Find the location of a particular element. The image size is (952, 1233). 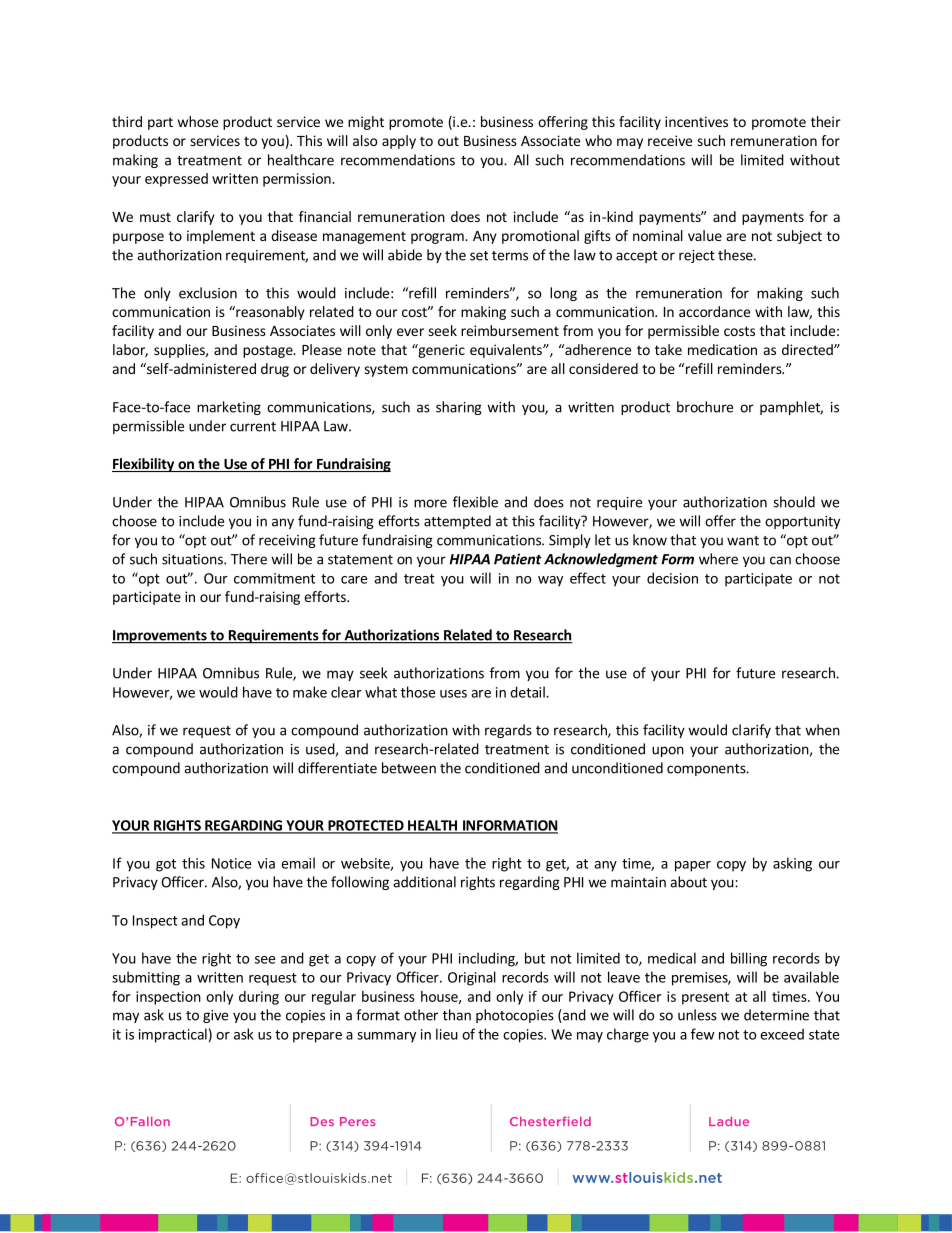

determine is located at coordinates (776, 1015).
